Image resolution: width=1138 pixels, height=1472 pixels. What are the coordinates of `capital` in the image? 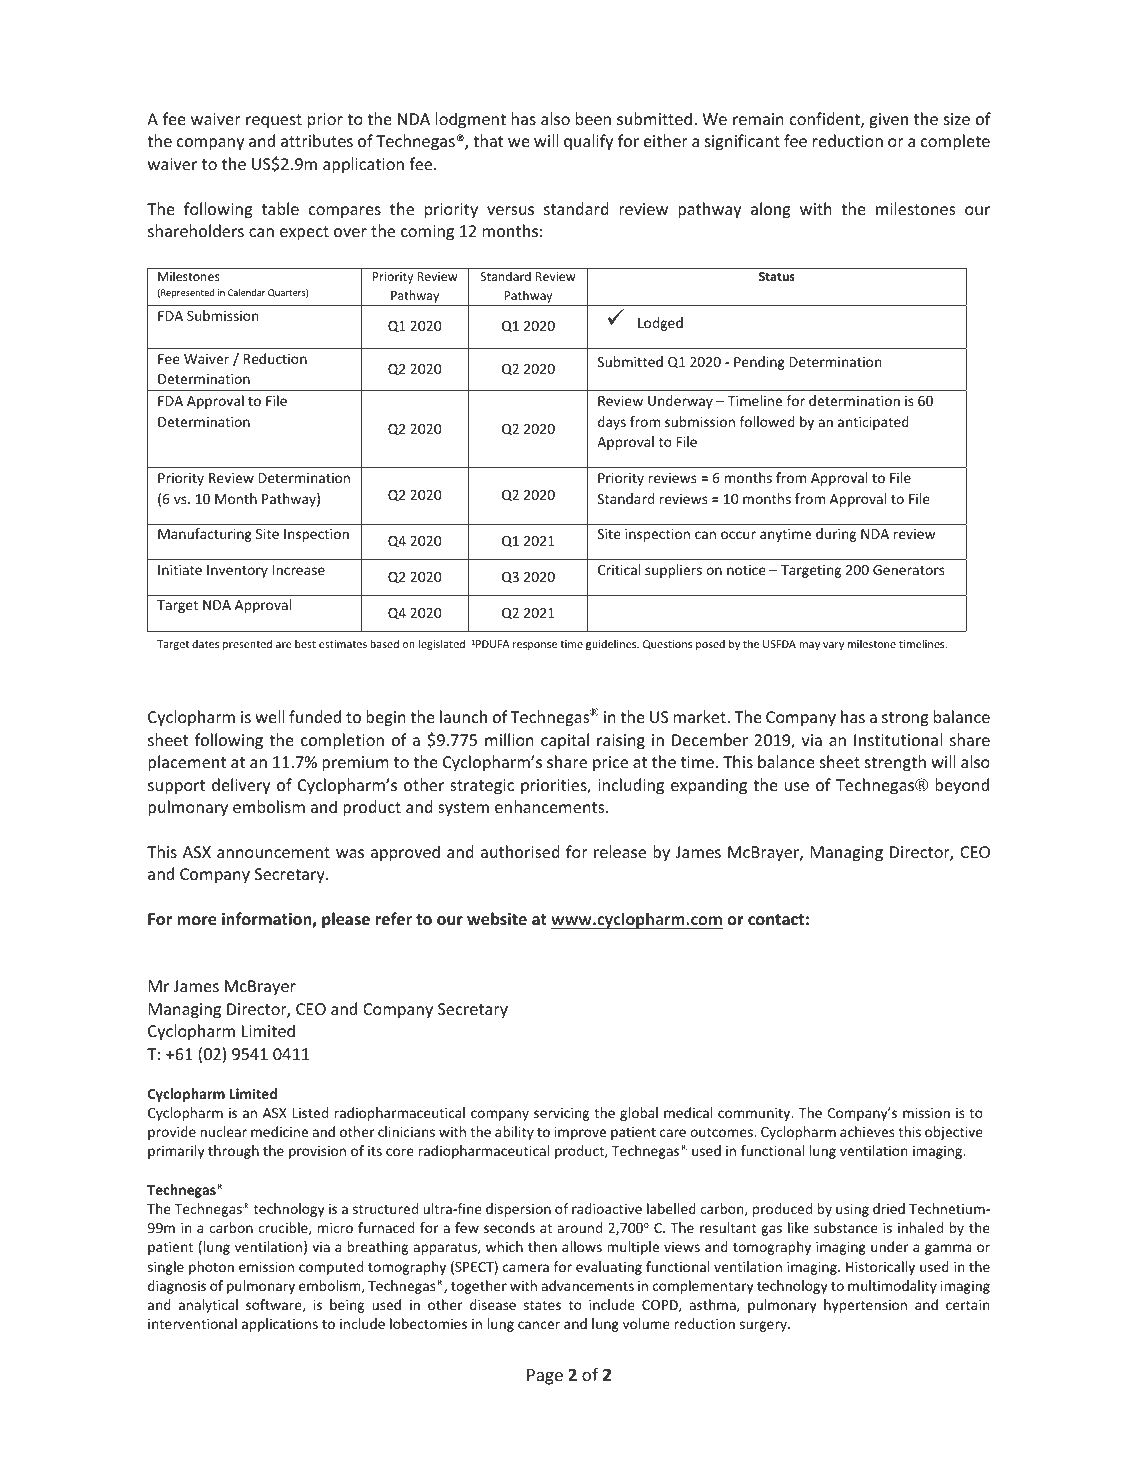 It's located at (565, 741).
